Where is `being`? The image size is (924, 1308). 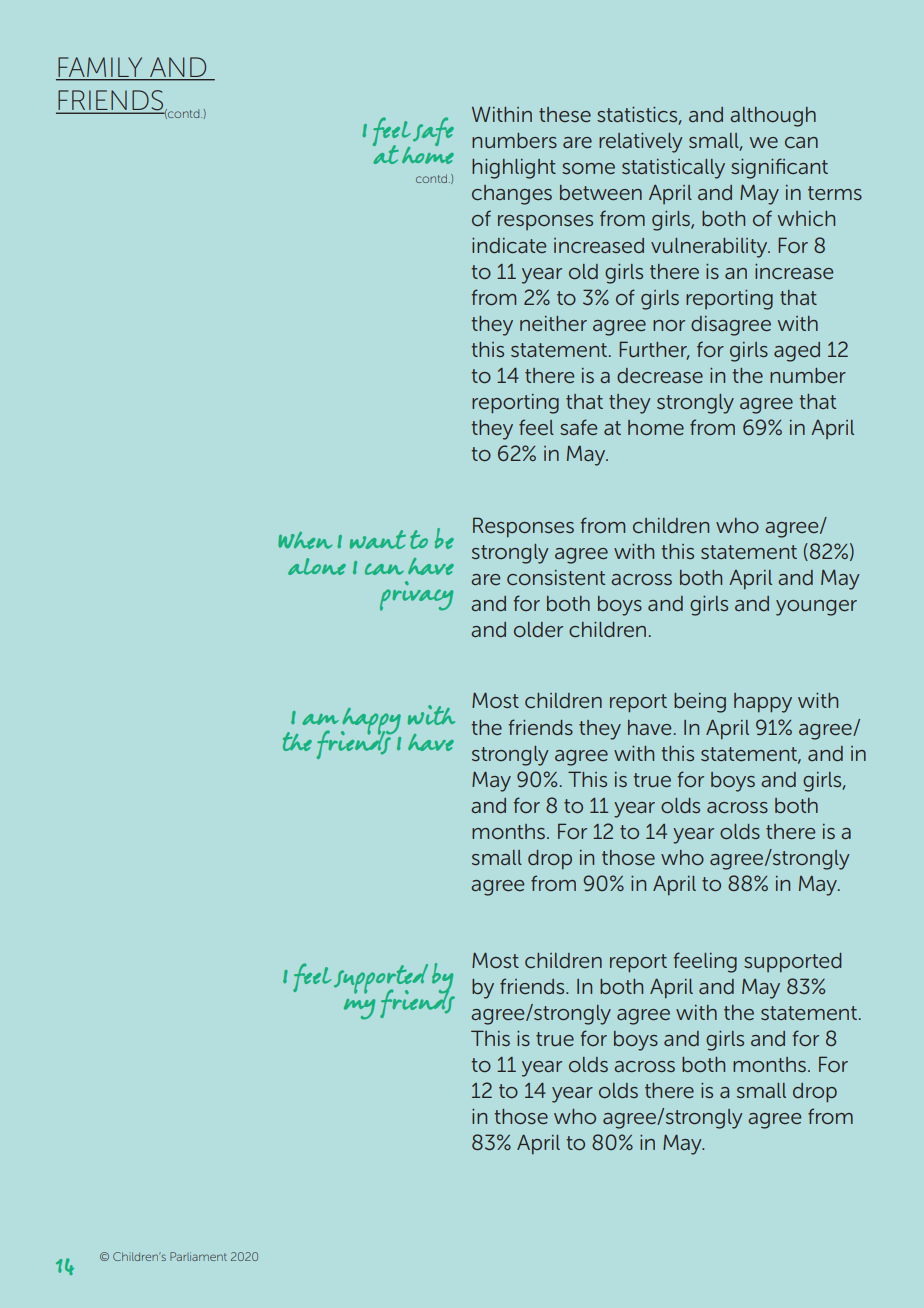 being is located at coordinates (700, 703).
